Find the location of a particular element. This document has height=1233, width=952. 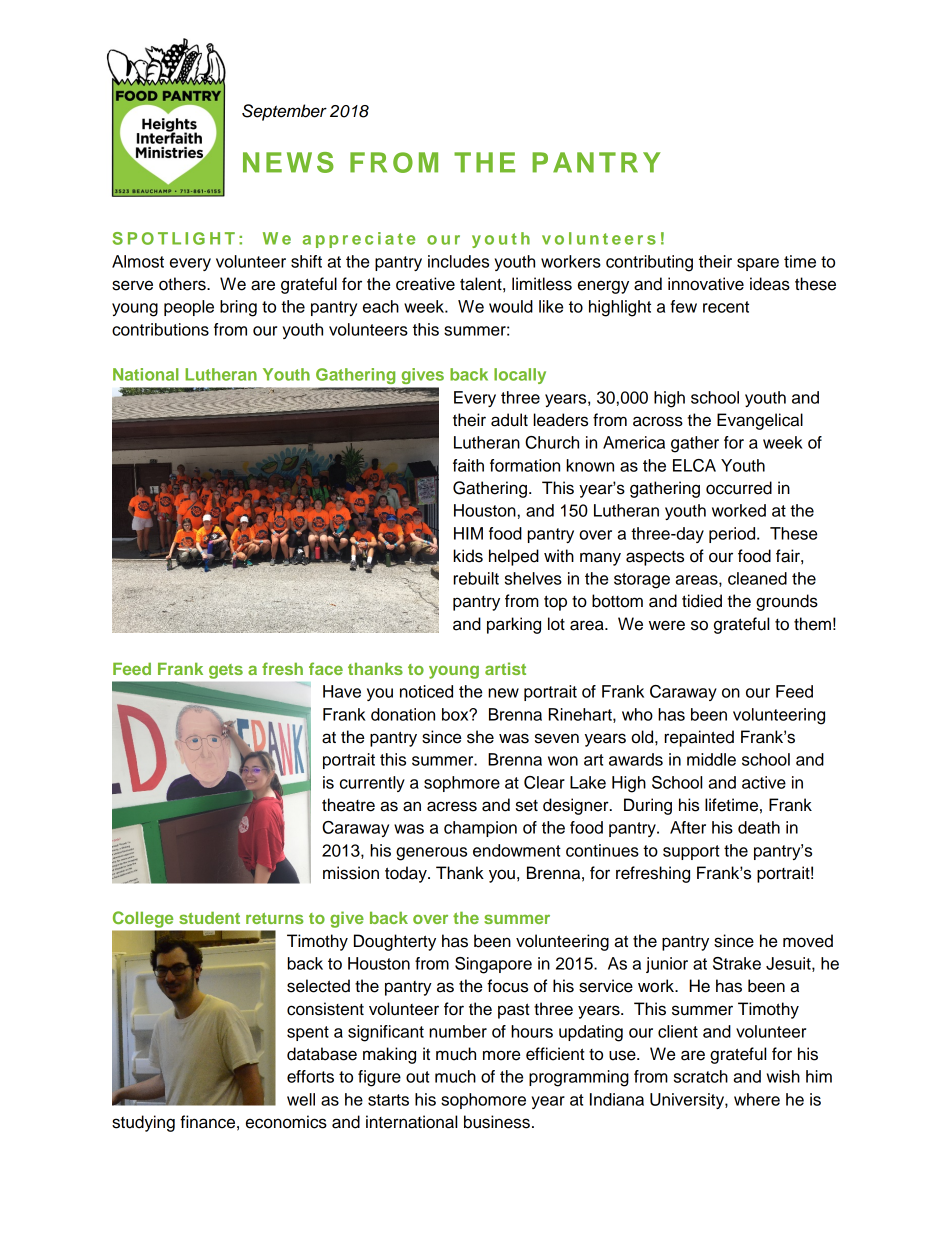

middle is located at coordinates (711, 759).
